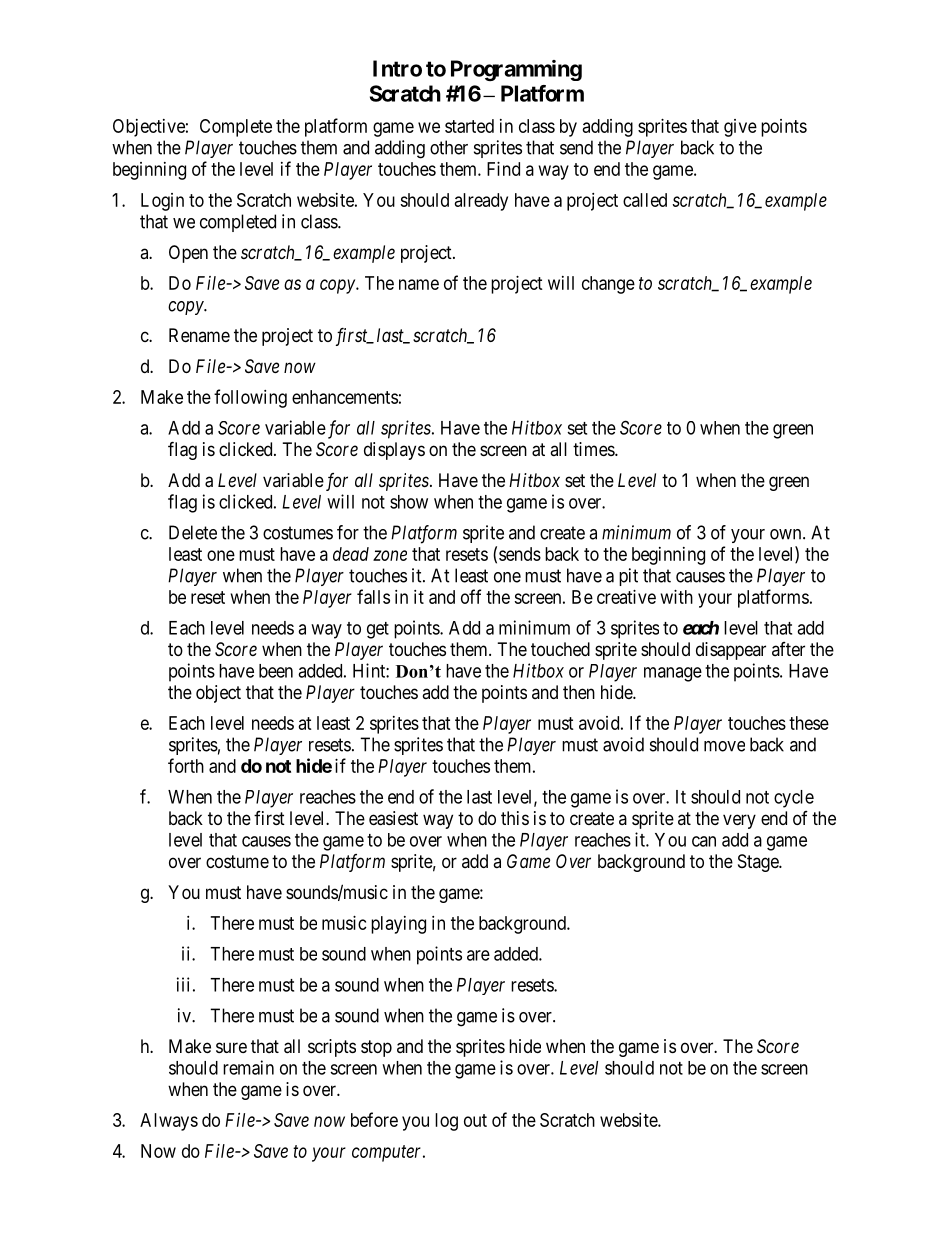 The image size is (952, 1233). Describe the element at coordinates (471, 596) in the screenshot. I see `off` at that location.
